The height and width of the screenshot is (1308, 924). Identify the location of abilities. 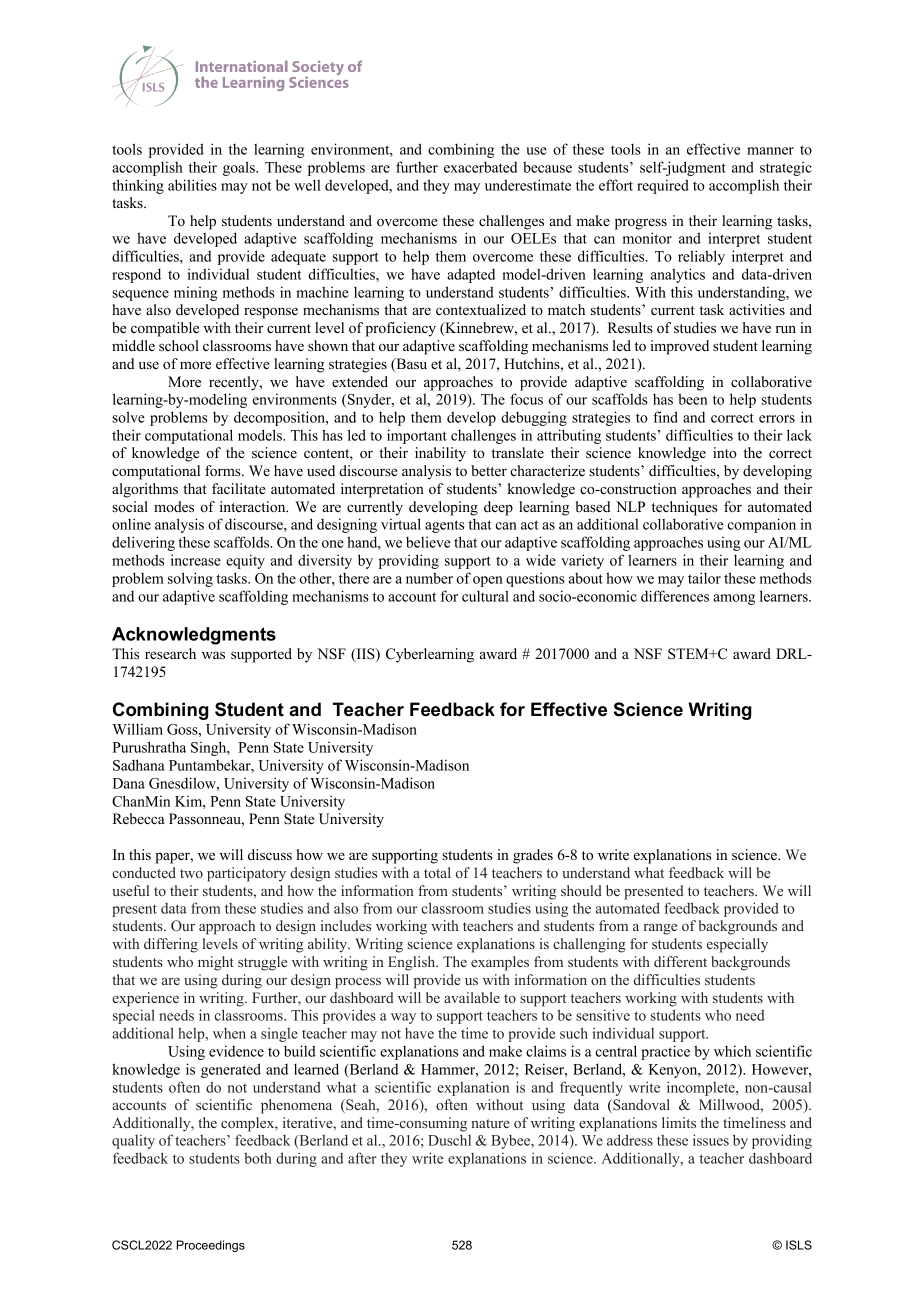
(192, 185).
